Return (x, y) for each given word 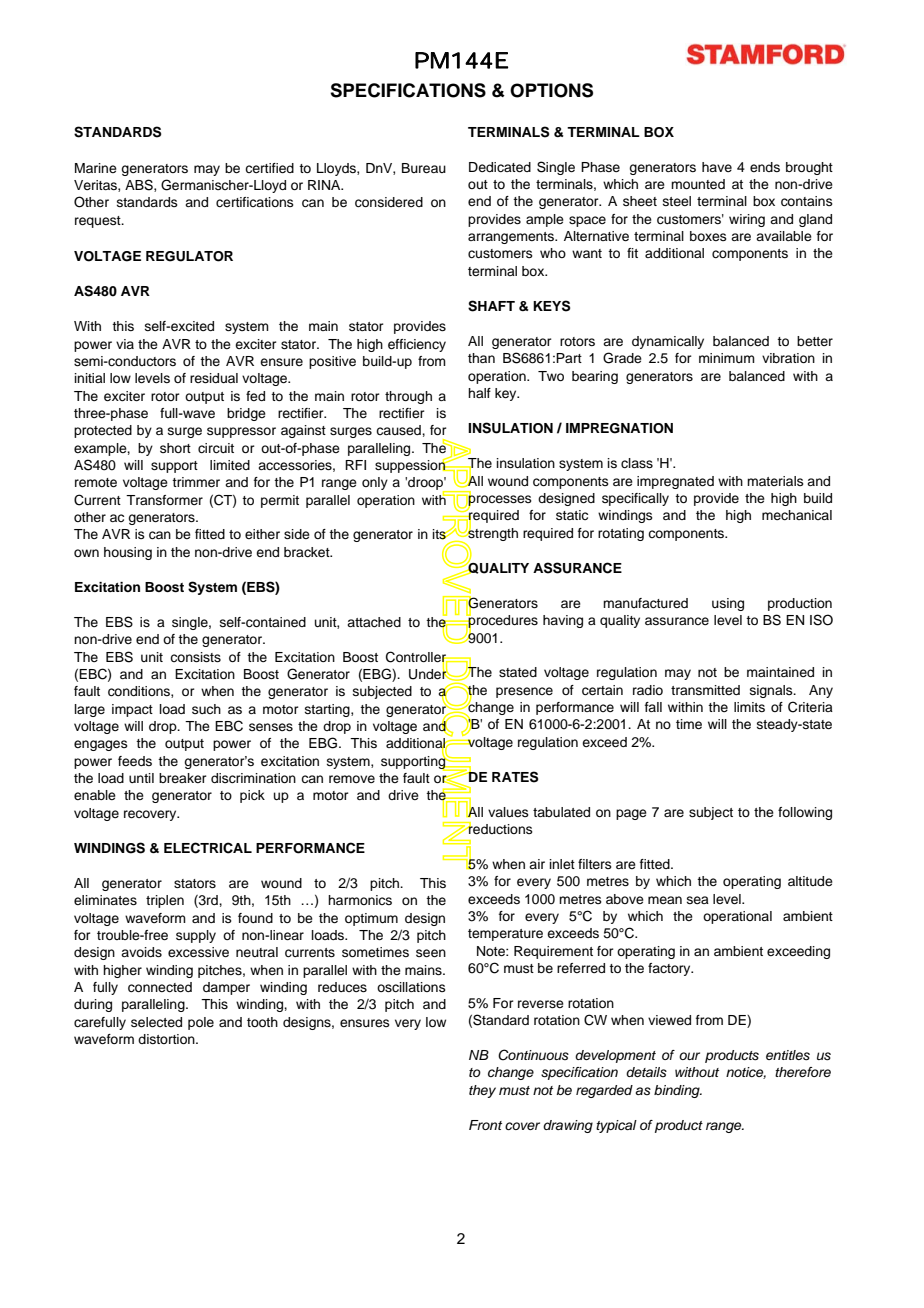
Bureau (424, 168)
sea (698, 900)
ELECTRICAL (208, 848)
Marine (96, 168)
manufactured (645, 603)
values (508, 812)
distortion (167, 1039)
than (481, 358)
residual (214, 378)
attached (374, 622)
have (717, 167)
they (482, 1091)
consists (195, 657)
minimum (727, 358)
